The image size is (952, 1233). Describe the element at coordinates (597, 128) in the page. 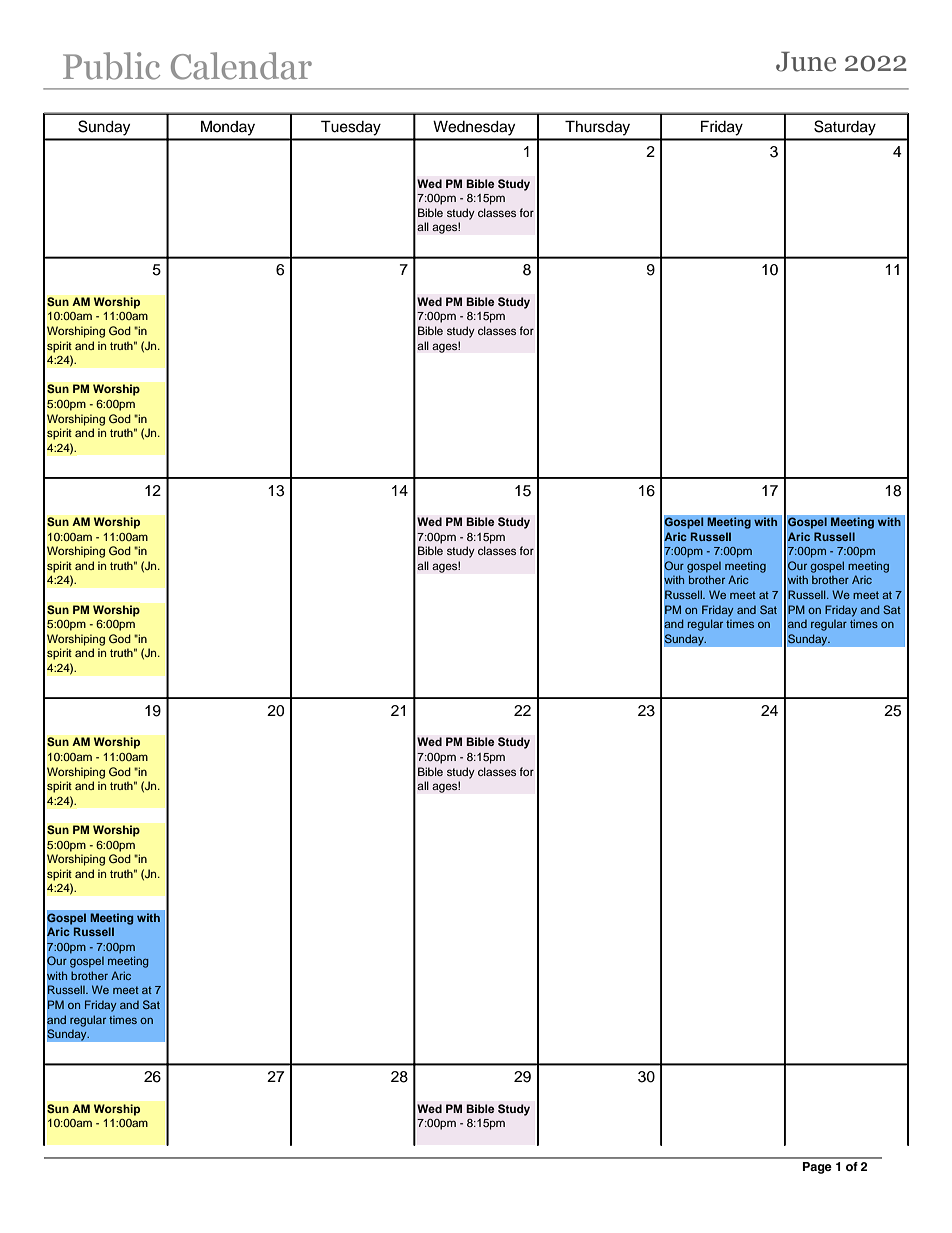

I see `Thursday` at that location.
